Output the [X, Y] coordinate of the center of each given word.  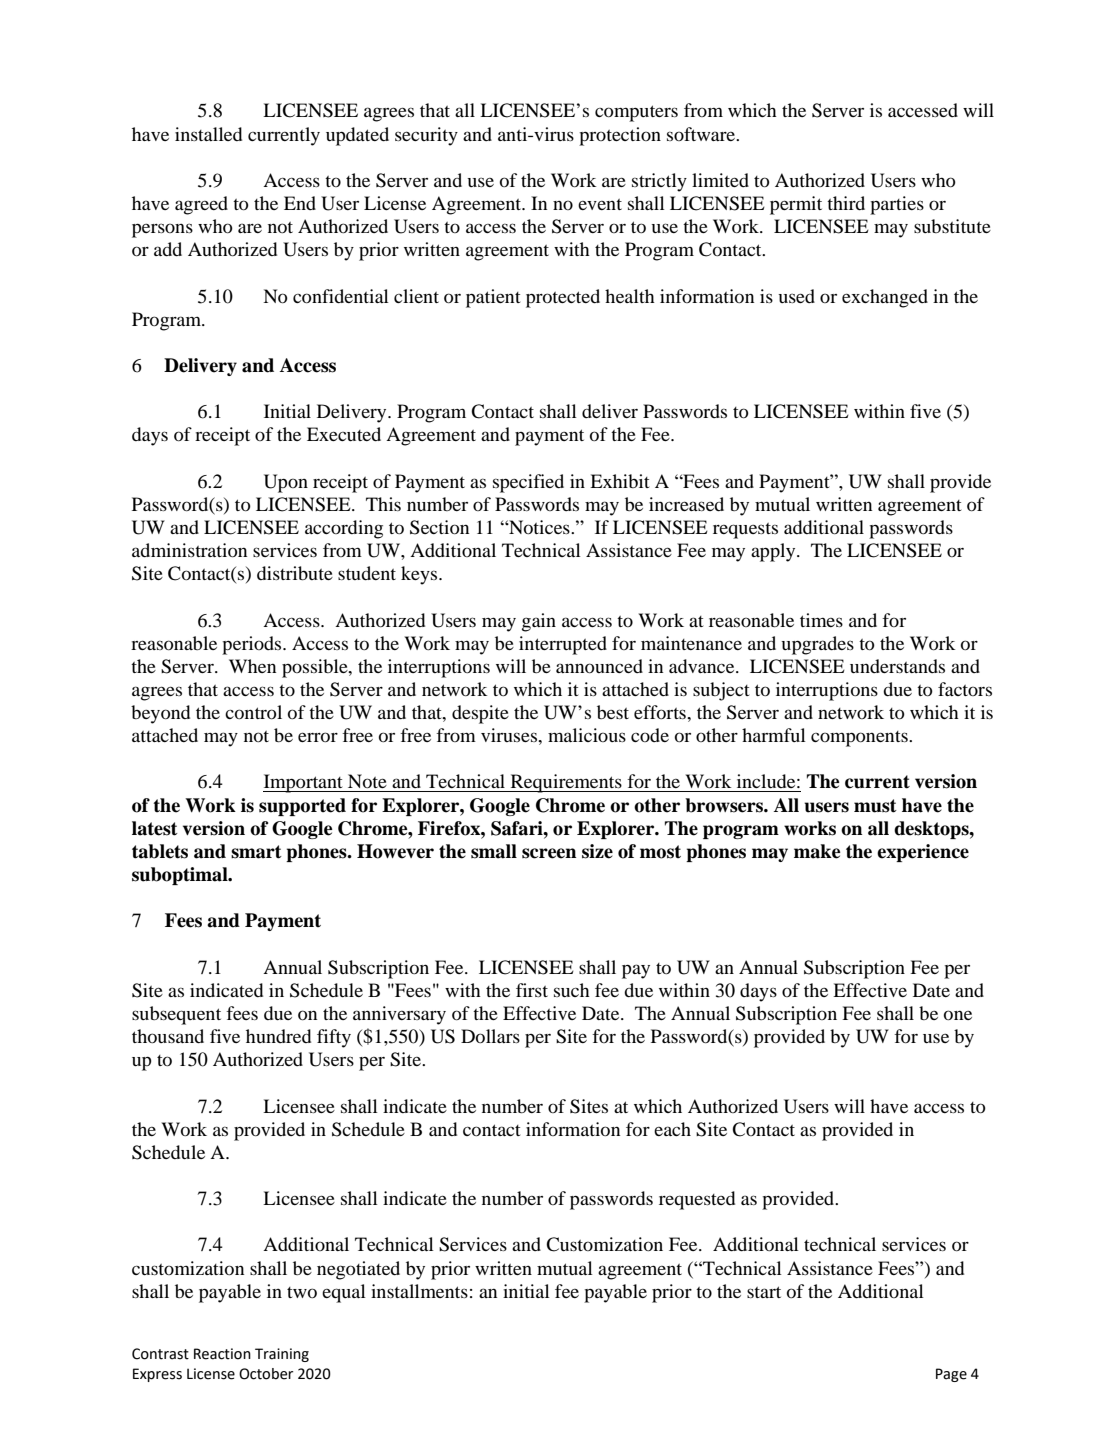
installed [208, 134]
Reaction [222, 1354]
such [572, 990]
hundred [278, 1036]
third [846, 203]
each [672, 1129]
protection [620, 136]
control [253, 712]
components [860, 739]
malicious [587, 735]
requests [745, 531]
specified [528, 483]
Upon [286, 483]
